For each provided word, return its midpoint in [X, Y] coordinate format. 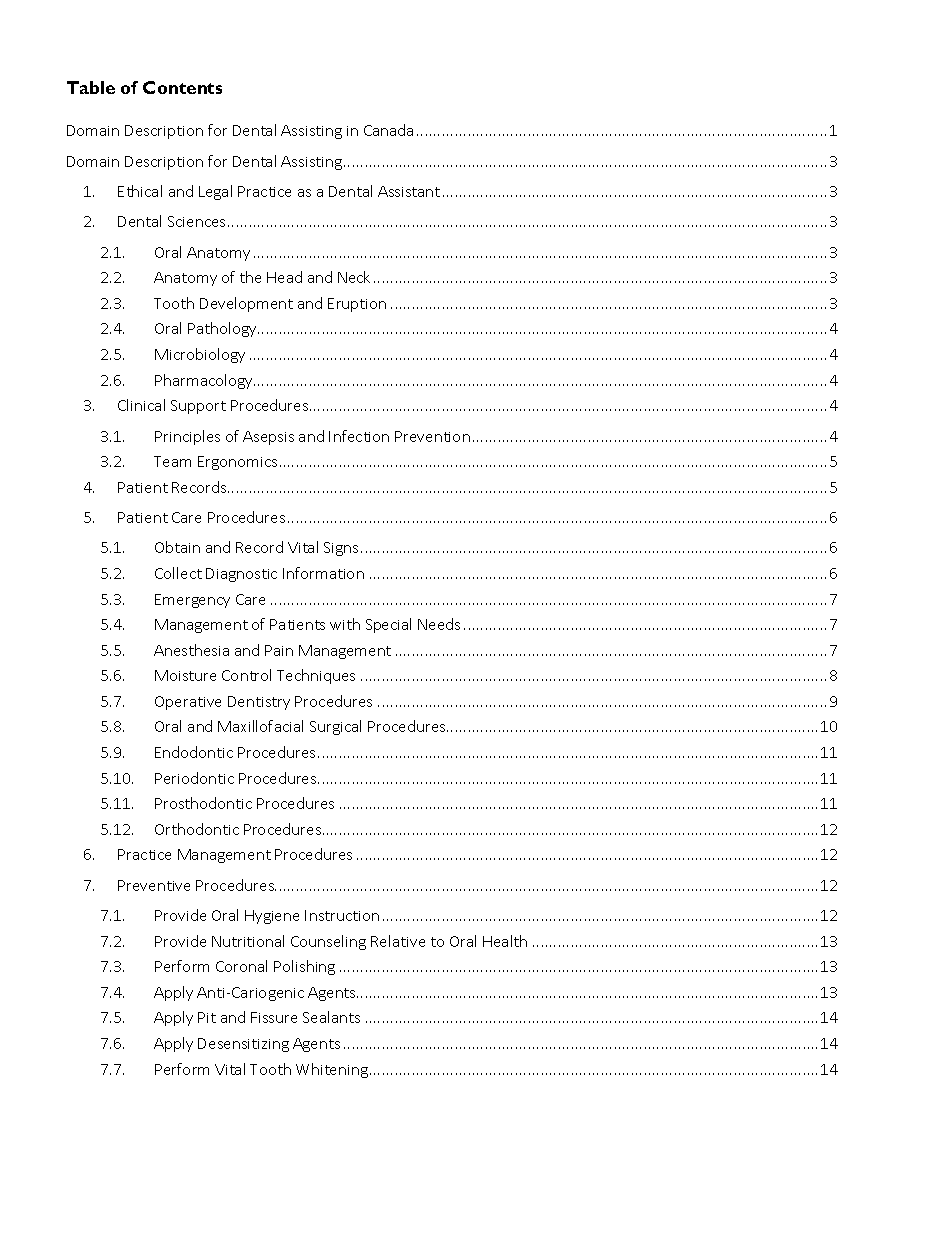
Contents [182, 87]
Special [388, 625]
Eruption [357, 305]
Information [323, 573]
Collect [178, 573]
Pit [207, 1017]
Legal [215, 192]
